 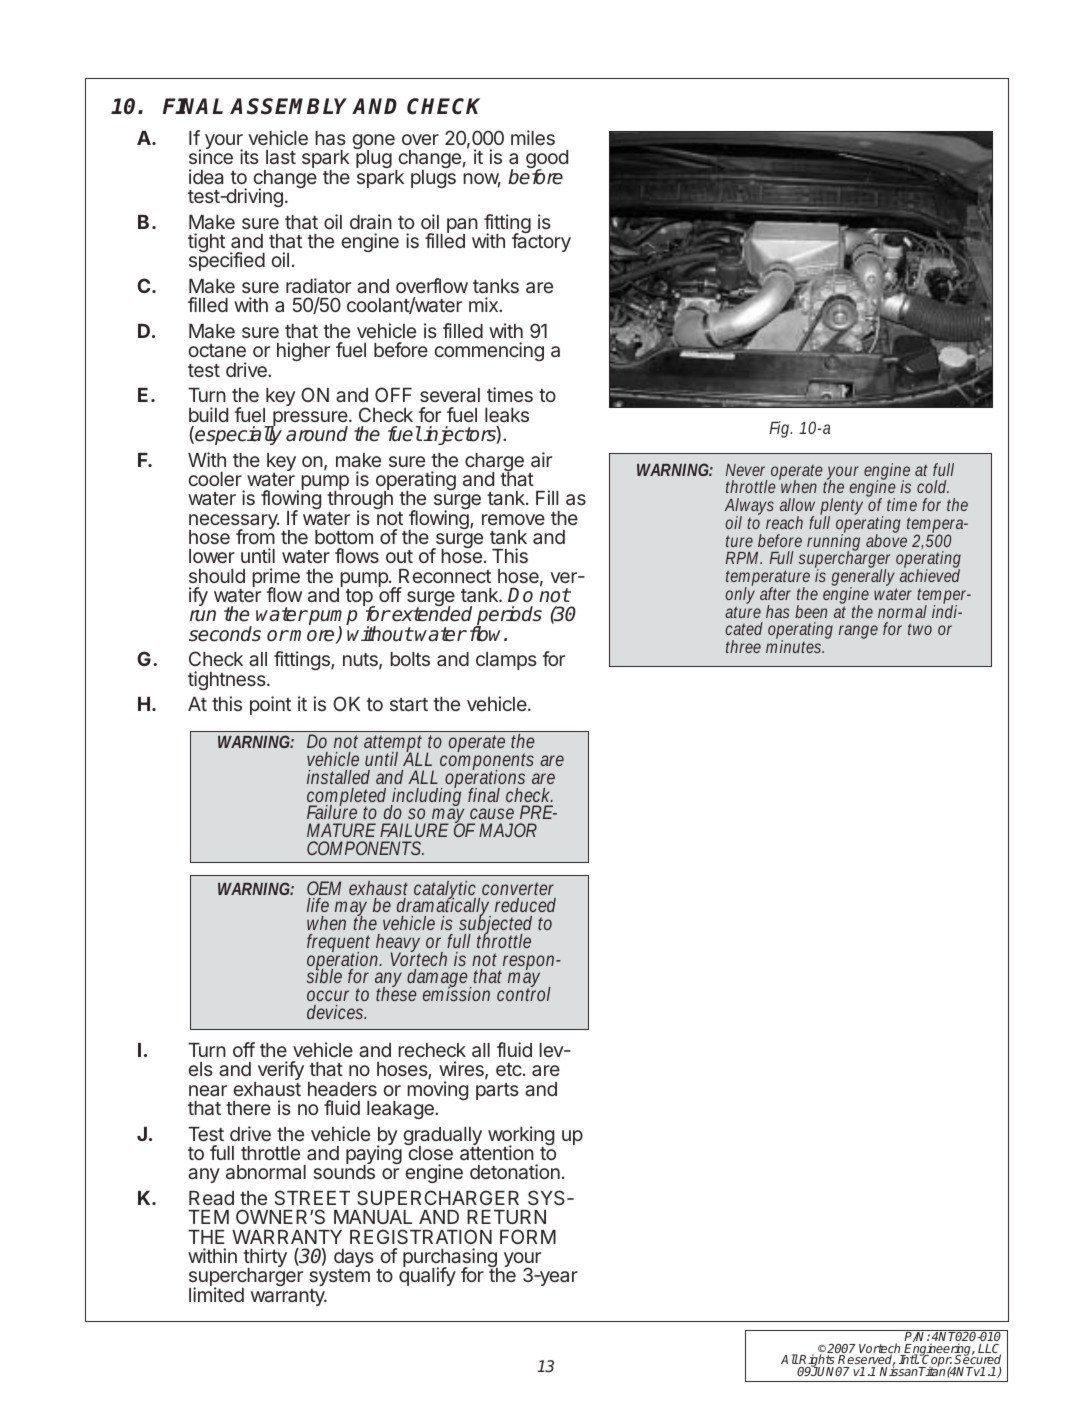 What do you see at coordinates (547, 161) in the screenshot?
I see `good` at bounding box center [547, 161].
